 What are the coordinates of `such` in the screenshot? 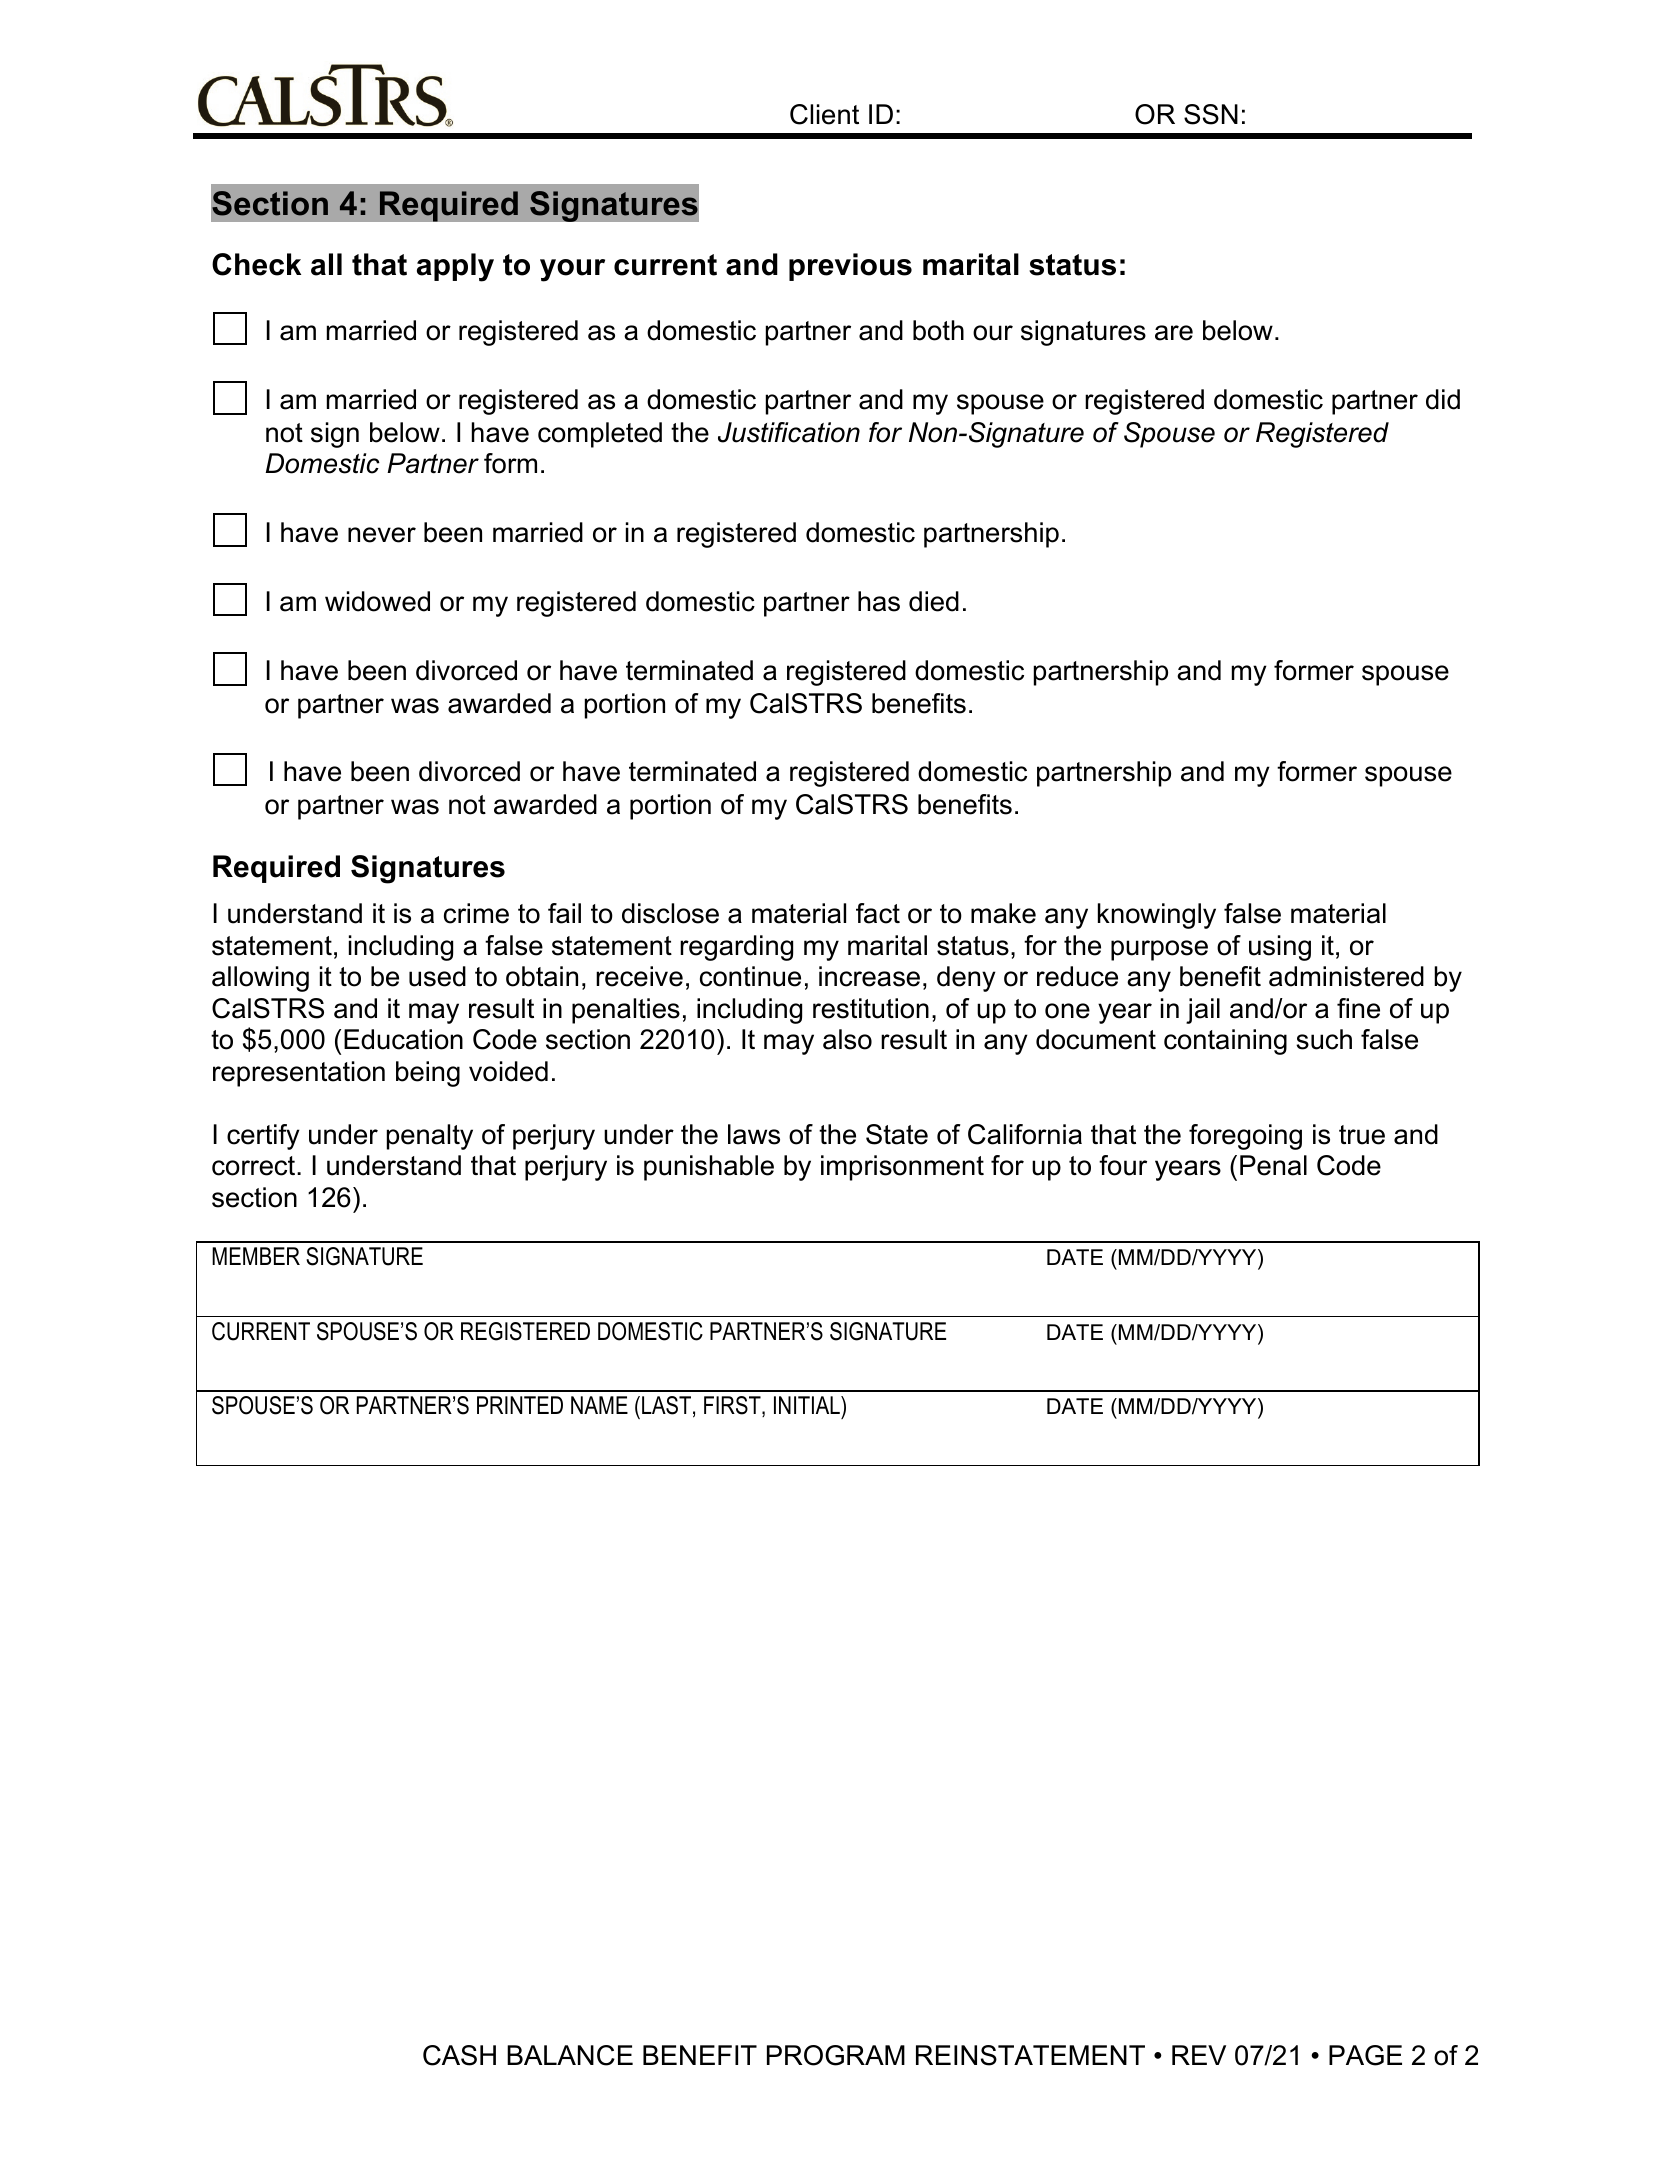 It's located at (1324, 1039).
